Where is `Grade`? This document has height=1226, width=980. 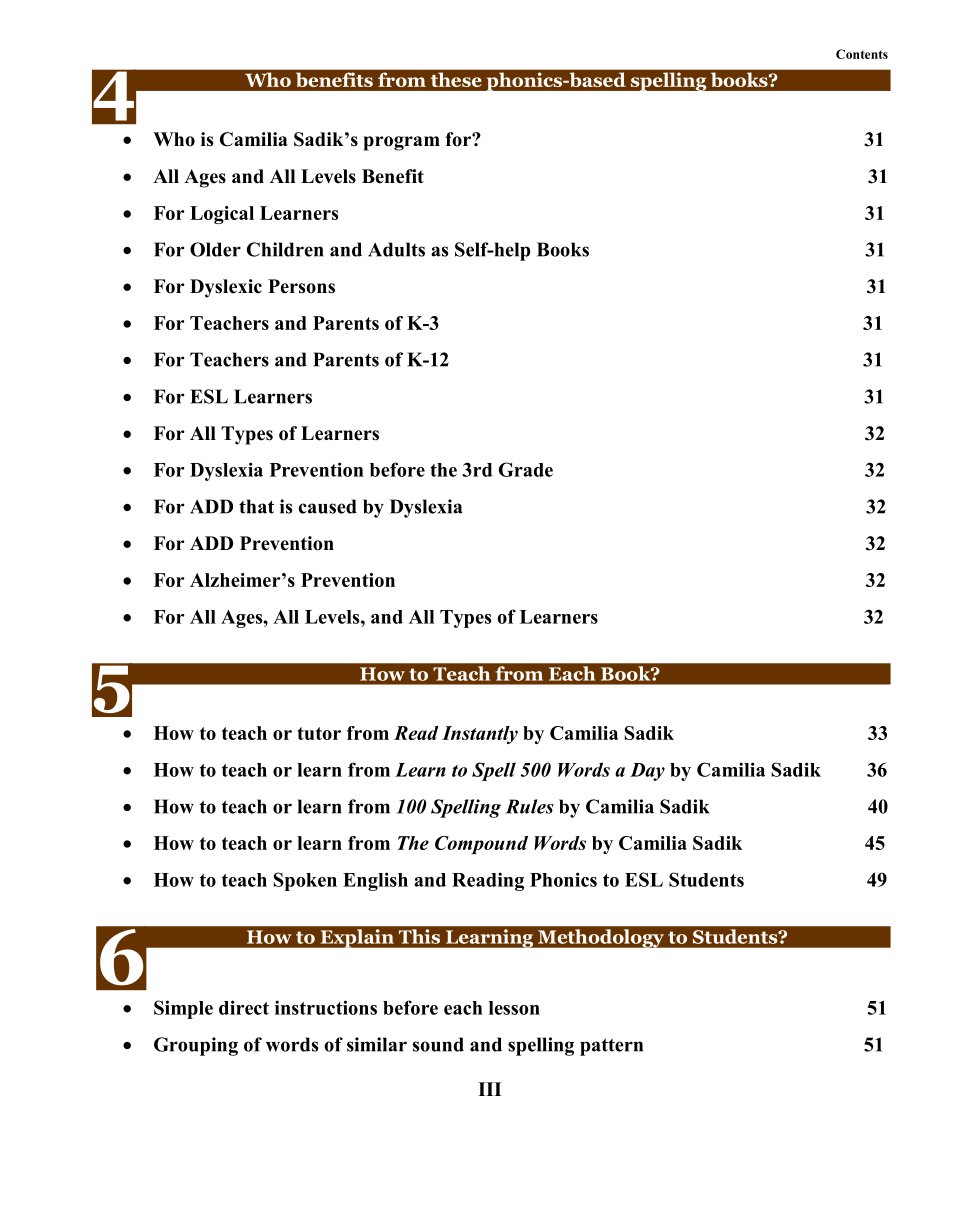
Grade is located at coordinates (526, 469).
